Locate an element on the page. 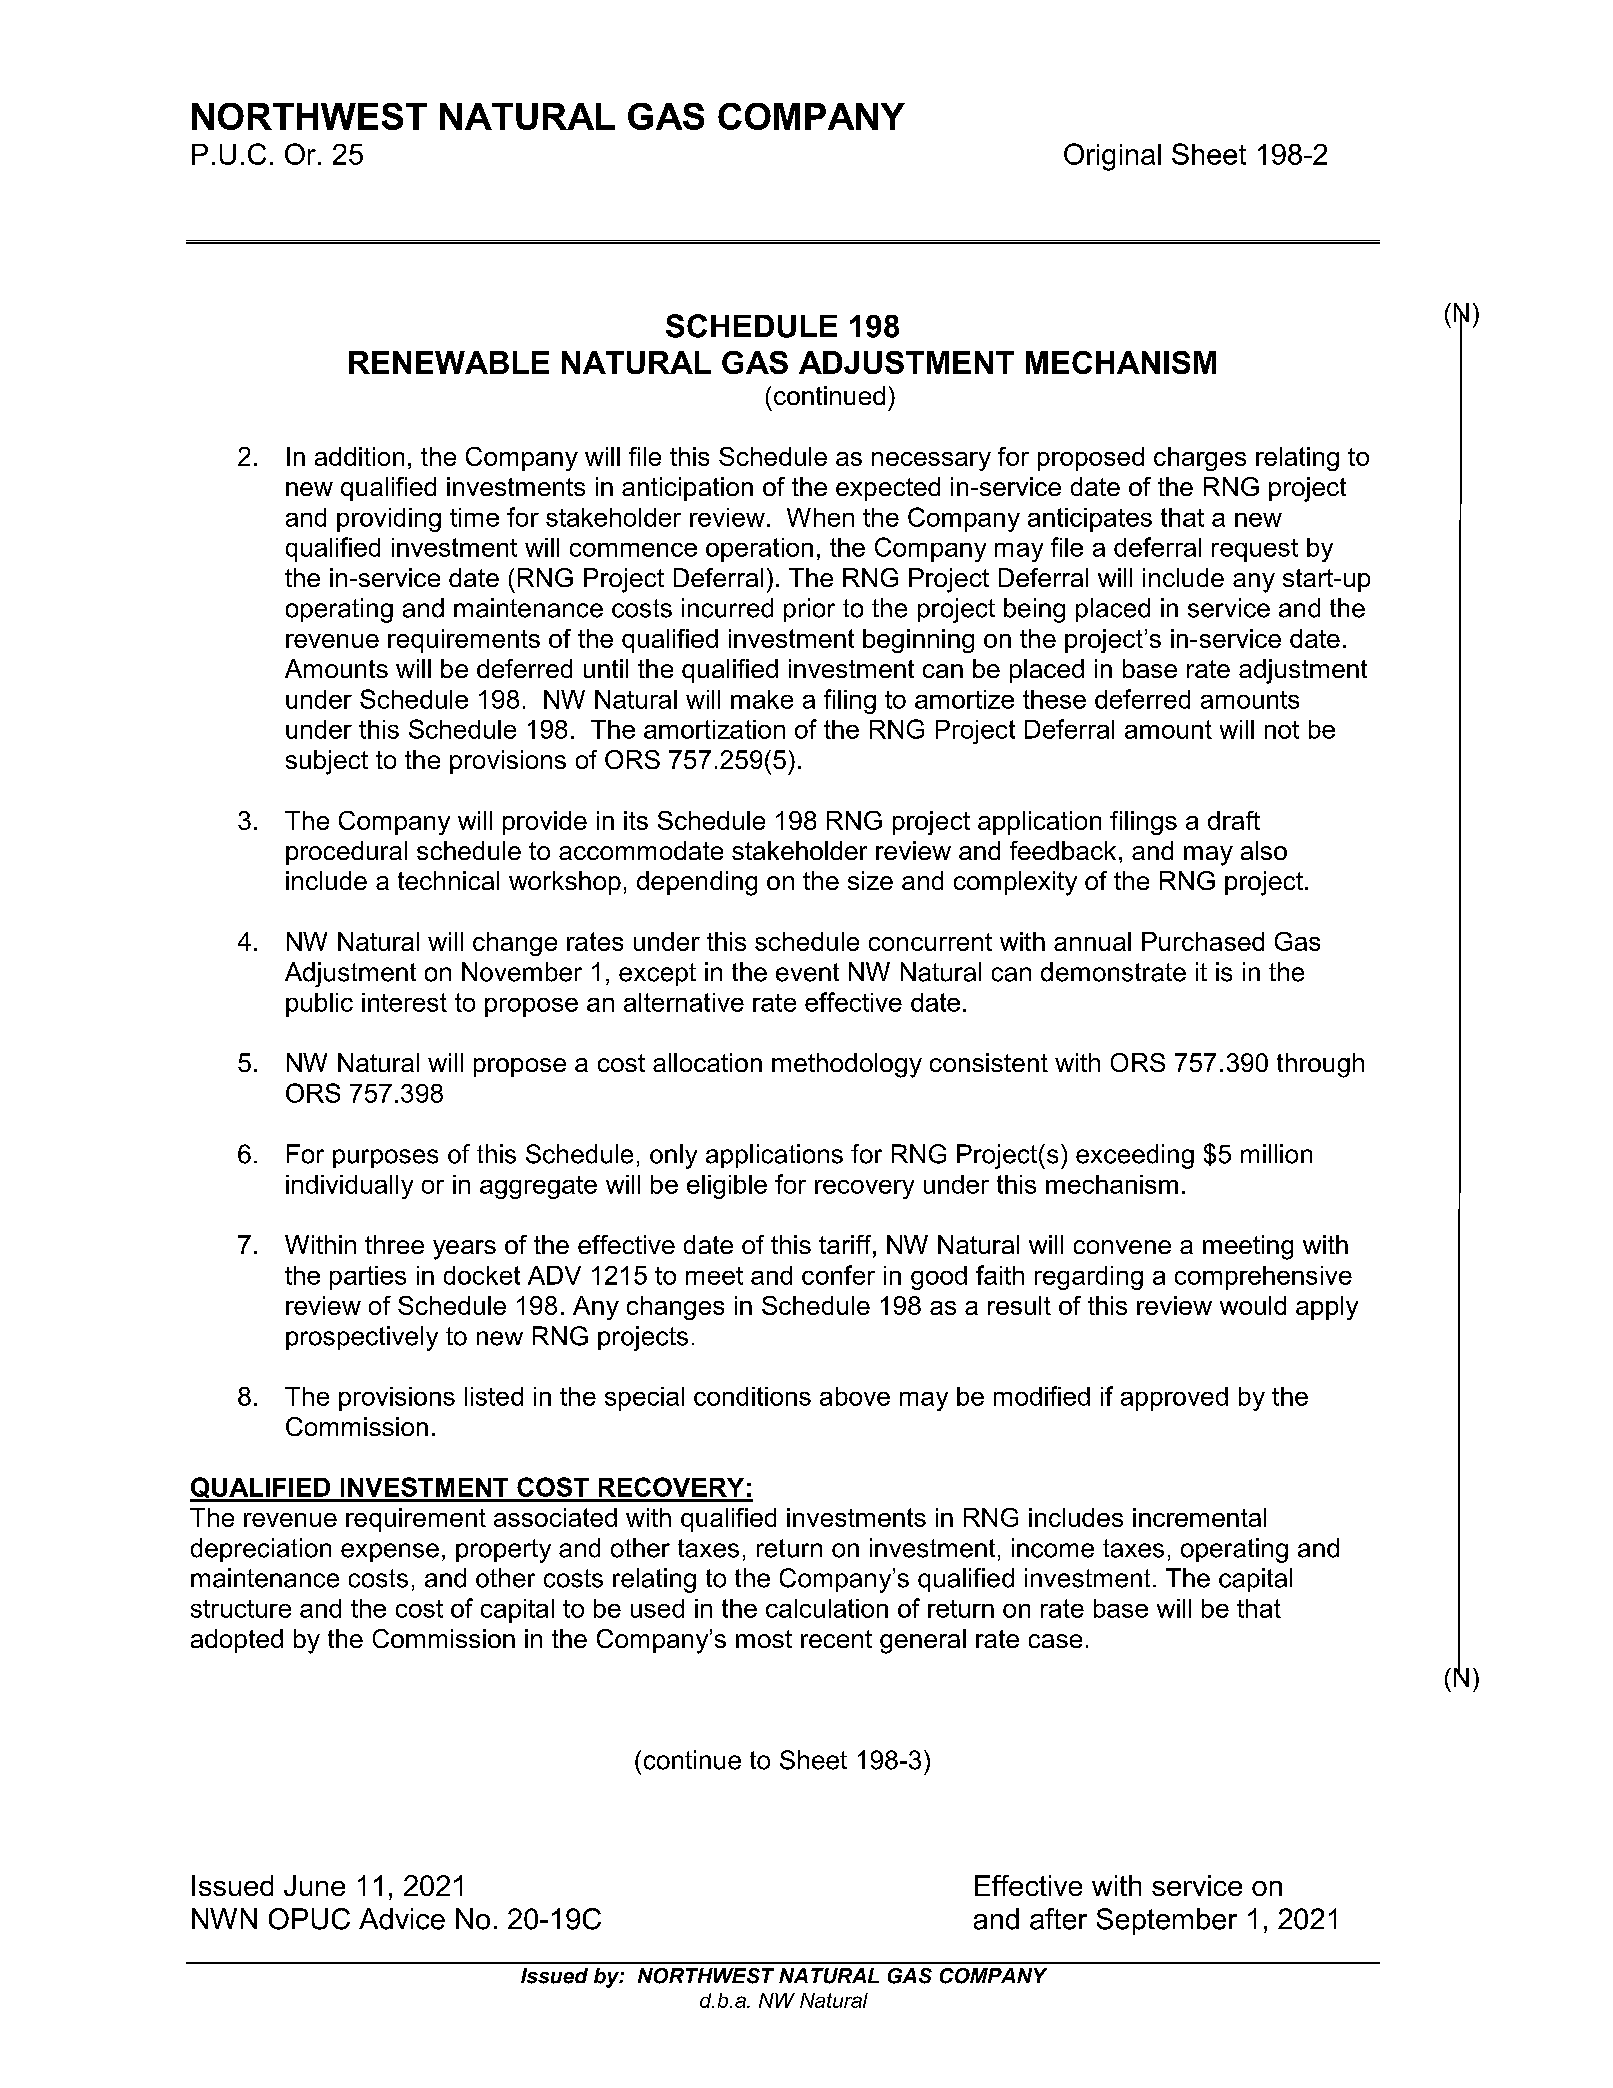 The width and height of the page is (1613, 2088). Original is located at coordinates (1112, 157).
